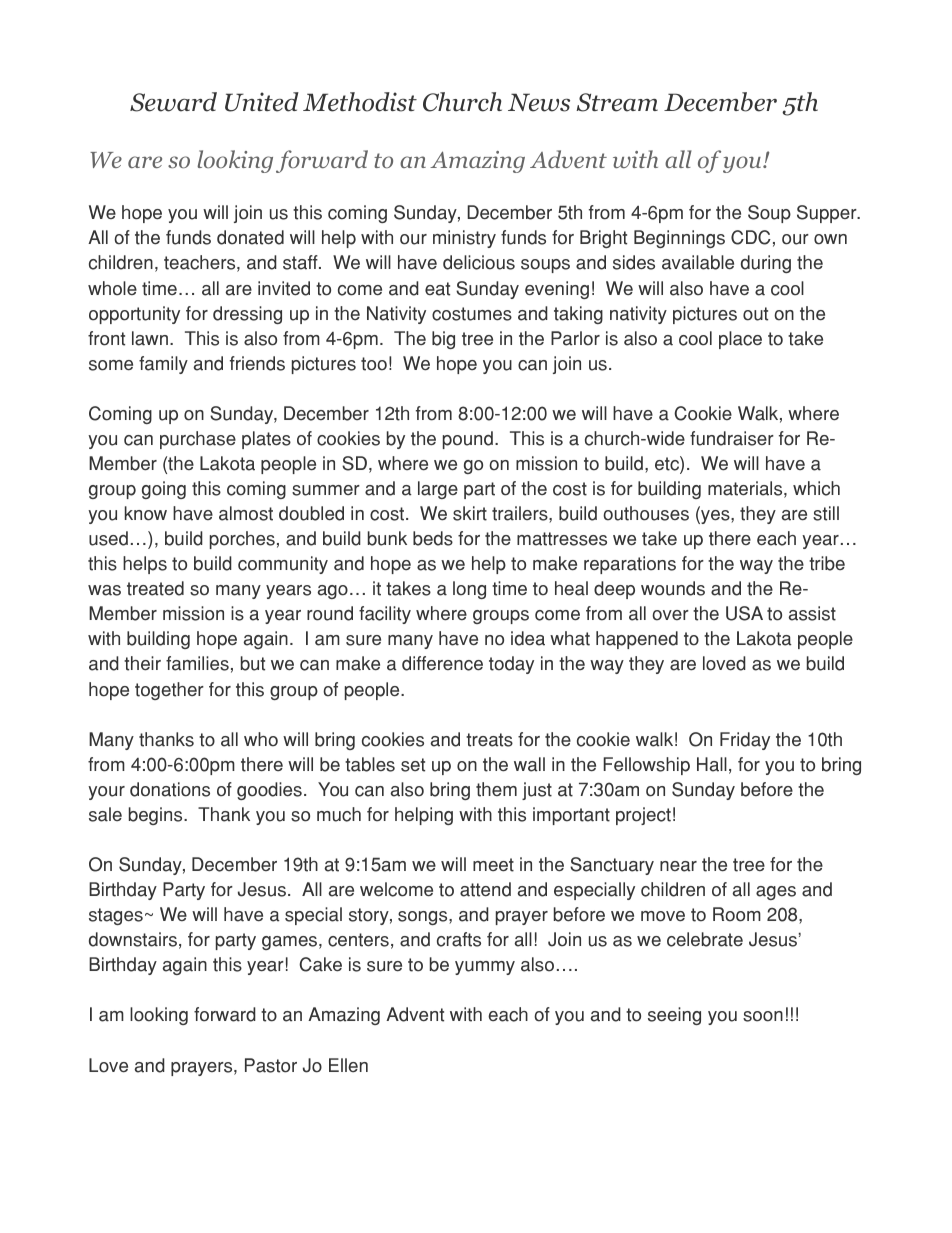 The width and height of the screenshot is (952, 1233). What do you see at coordinates (740, 340) in the screenshot?
I see `place` at bounding box center [740, 340].
